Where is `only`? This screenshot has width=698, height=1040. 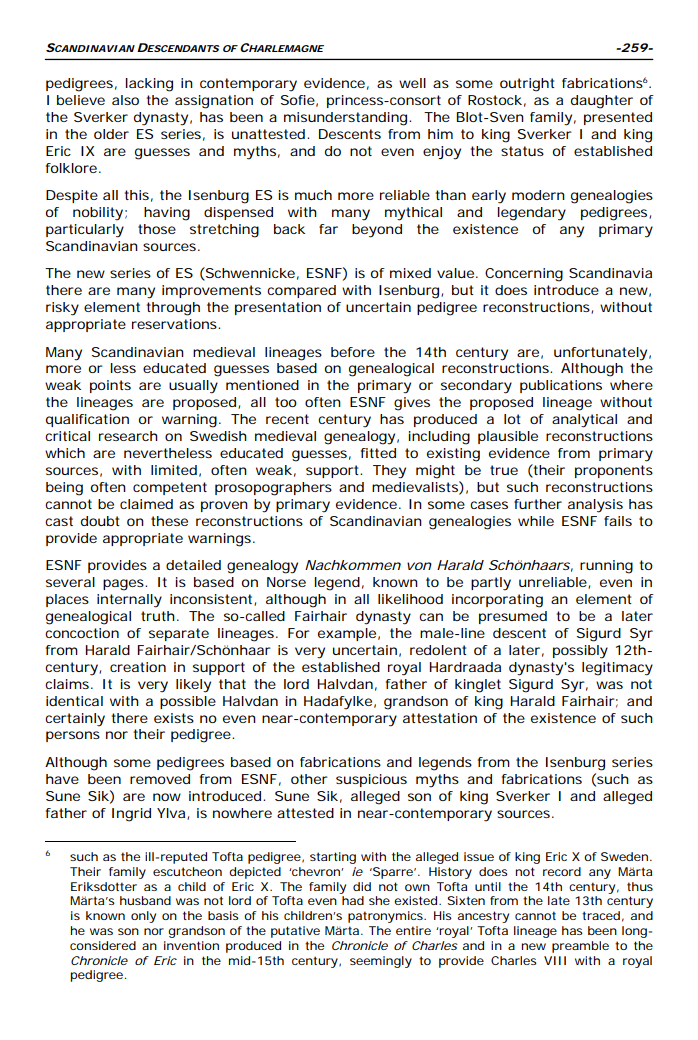
only is located at coordinates (143, 917).
